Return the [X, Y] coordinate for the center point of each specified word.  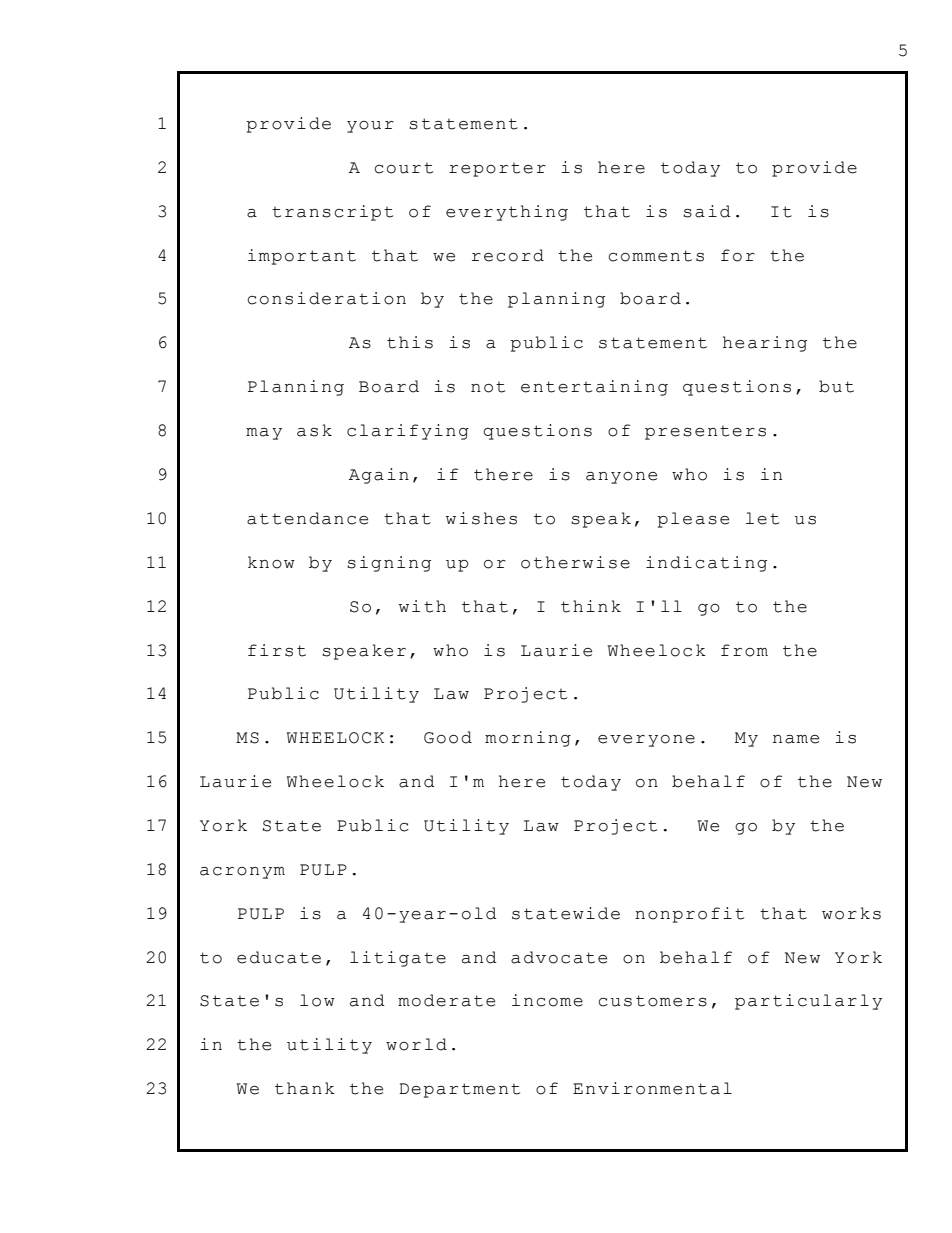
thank [305, 1088]
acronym [242, 873]
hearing [765, 344]
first [277, 650]
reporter [497, 170]
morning [528, 739]
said [707, 211]
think [591, 606]
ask [314, 430]
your [370, 127]
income [547, 1000]
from [744, 650]
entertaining [594, 388]
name [796, 739]
